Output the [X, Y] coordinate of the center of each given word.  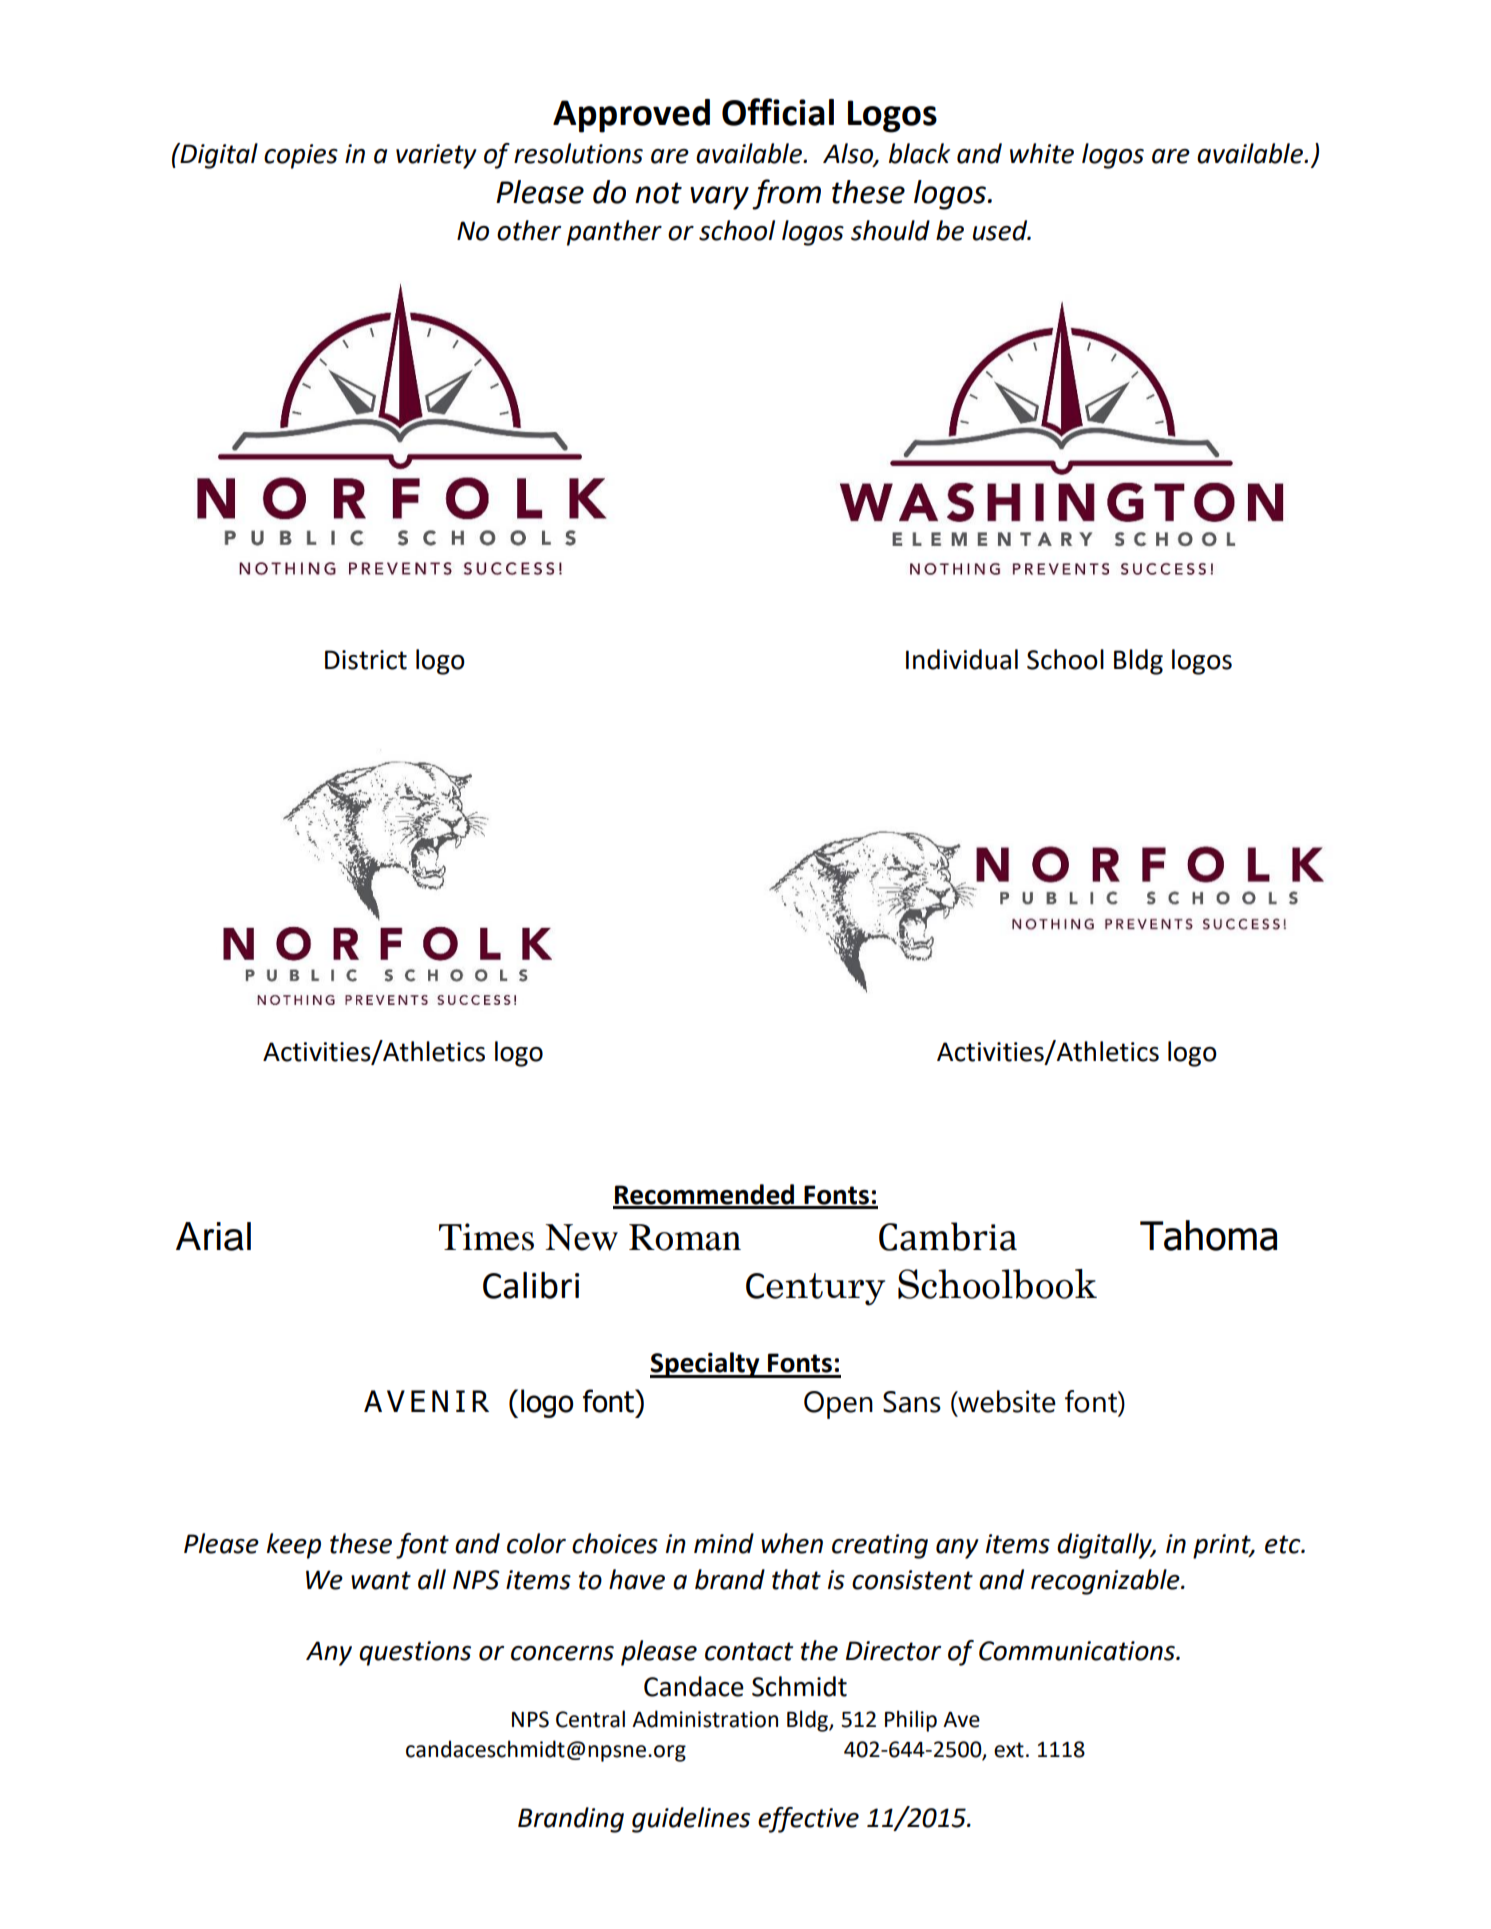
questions [415, 1653]
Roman [685, 1237]
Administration [705, 1719]
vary [719, 198]
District [366, 660]
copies [301, 156]
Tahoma [1208, 1235]
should [890, 230]
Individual [962, 659]
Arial [213, 1236]
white [1042, 153]
